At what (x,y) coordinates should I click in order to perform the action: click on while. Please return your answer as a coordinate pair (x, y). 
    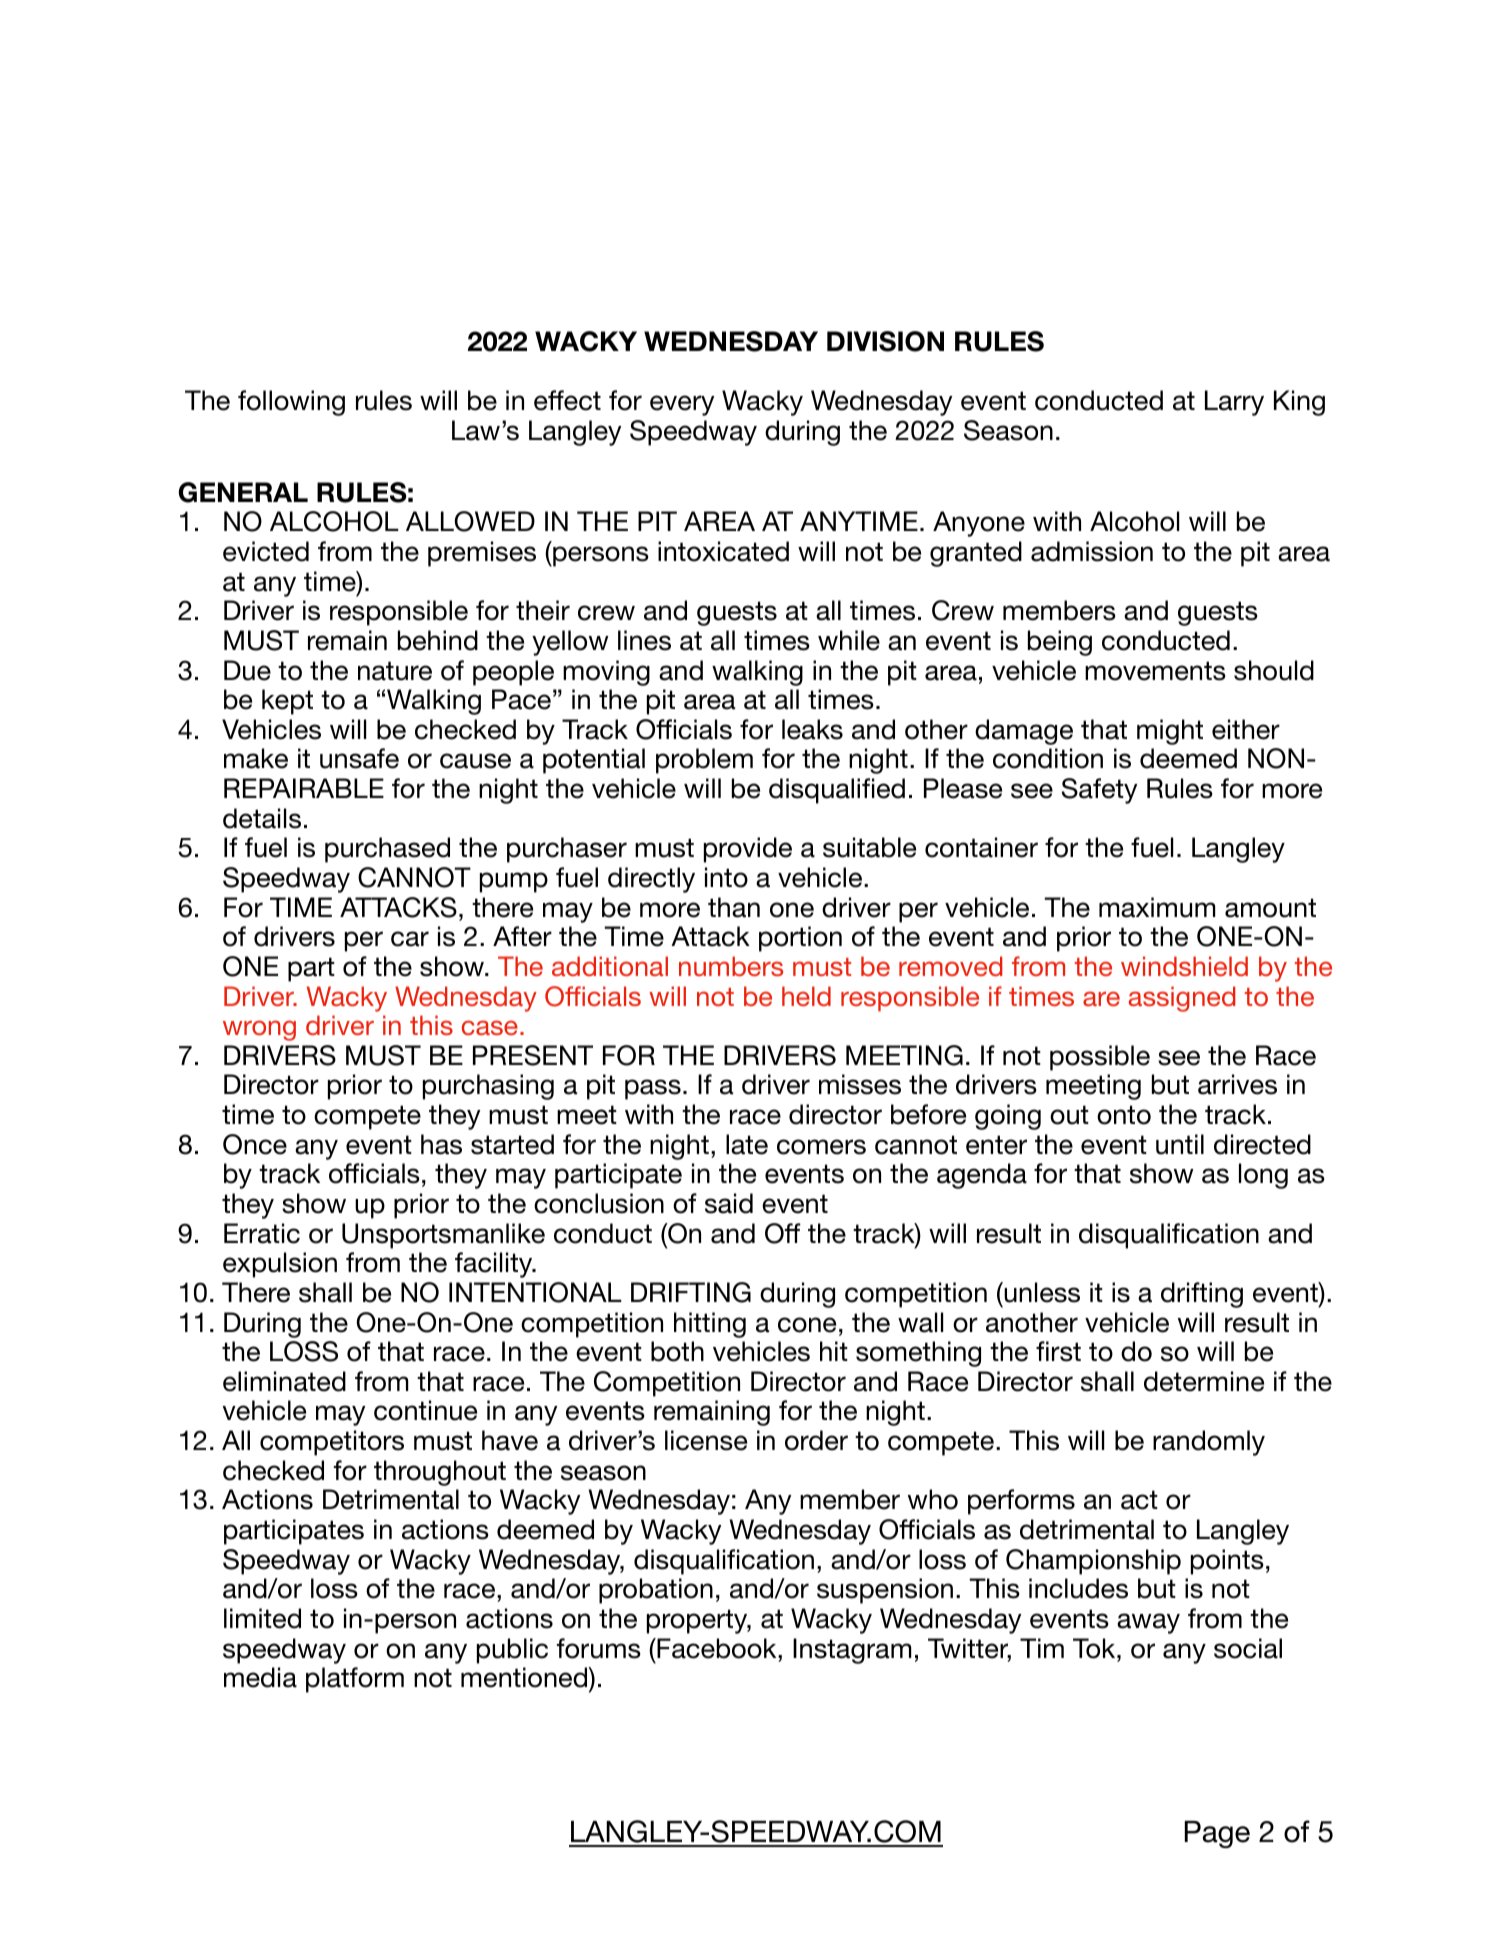
    Looking at the image, I should click on (849, 640).
